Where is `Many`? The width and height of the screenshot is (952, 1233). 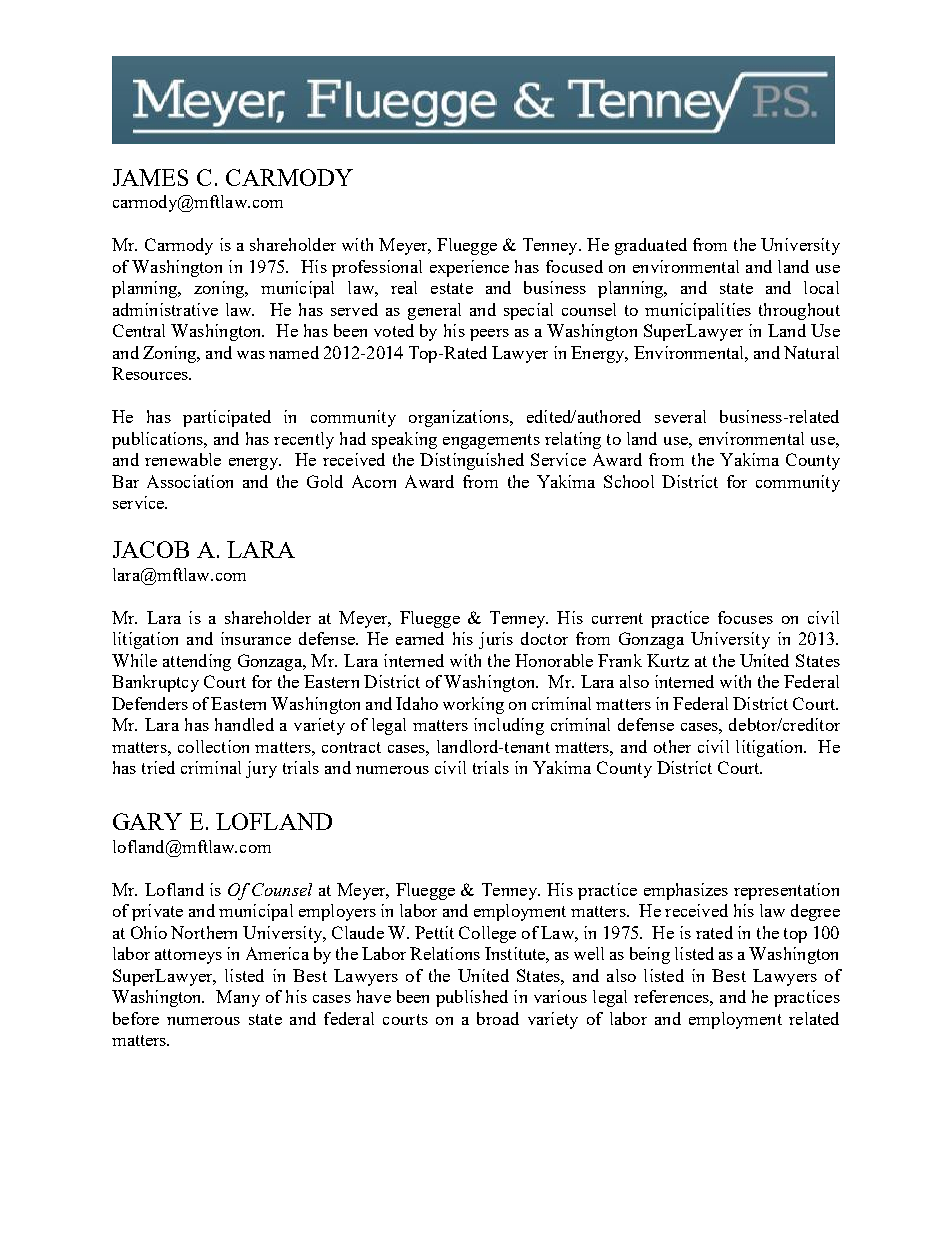
Many is located at coordinates (238, 998).
